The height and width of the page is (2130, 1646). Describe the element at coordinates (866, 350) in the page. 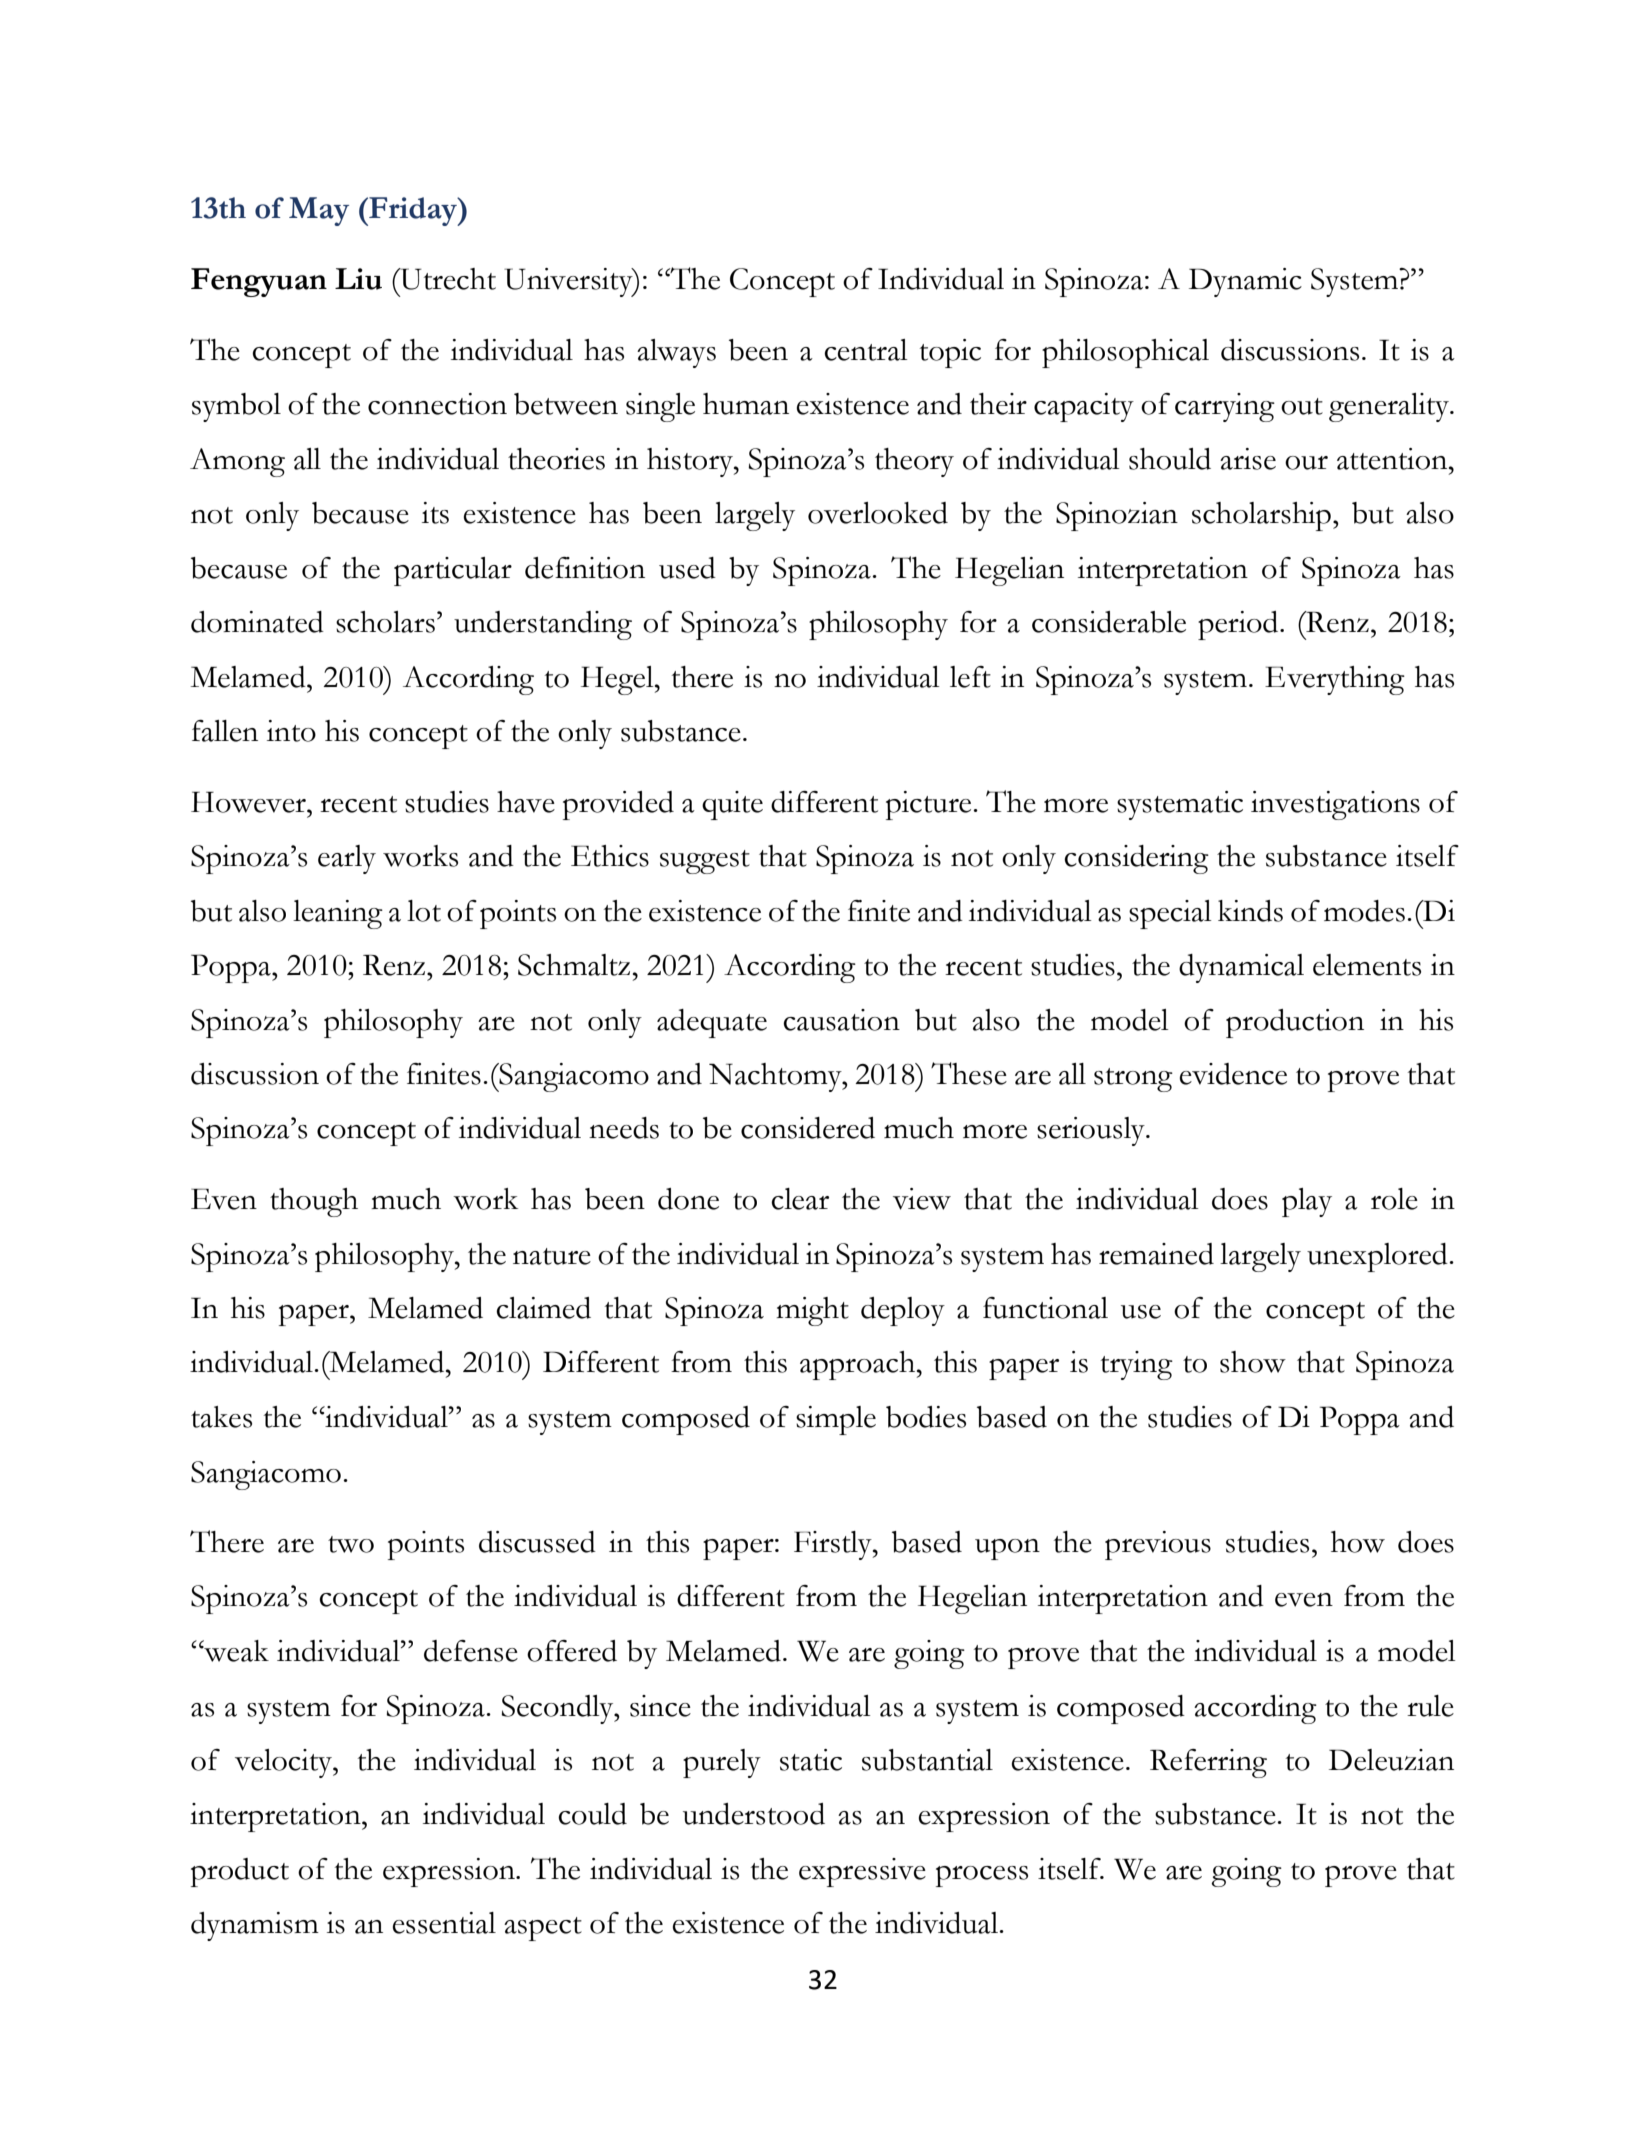

I see `central` at that location.
